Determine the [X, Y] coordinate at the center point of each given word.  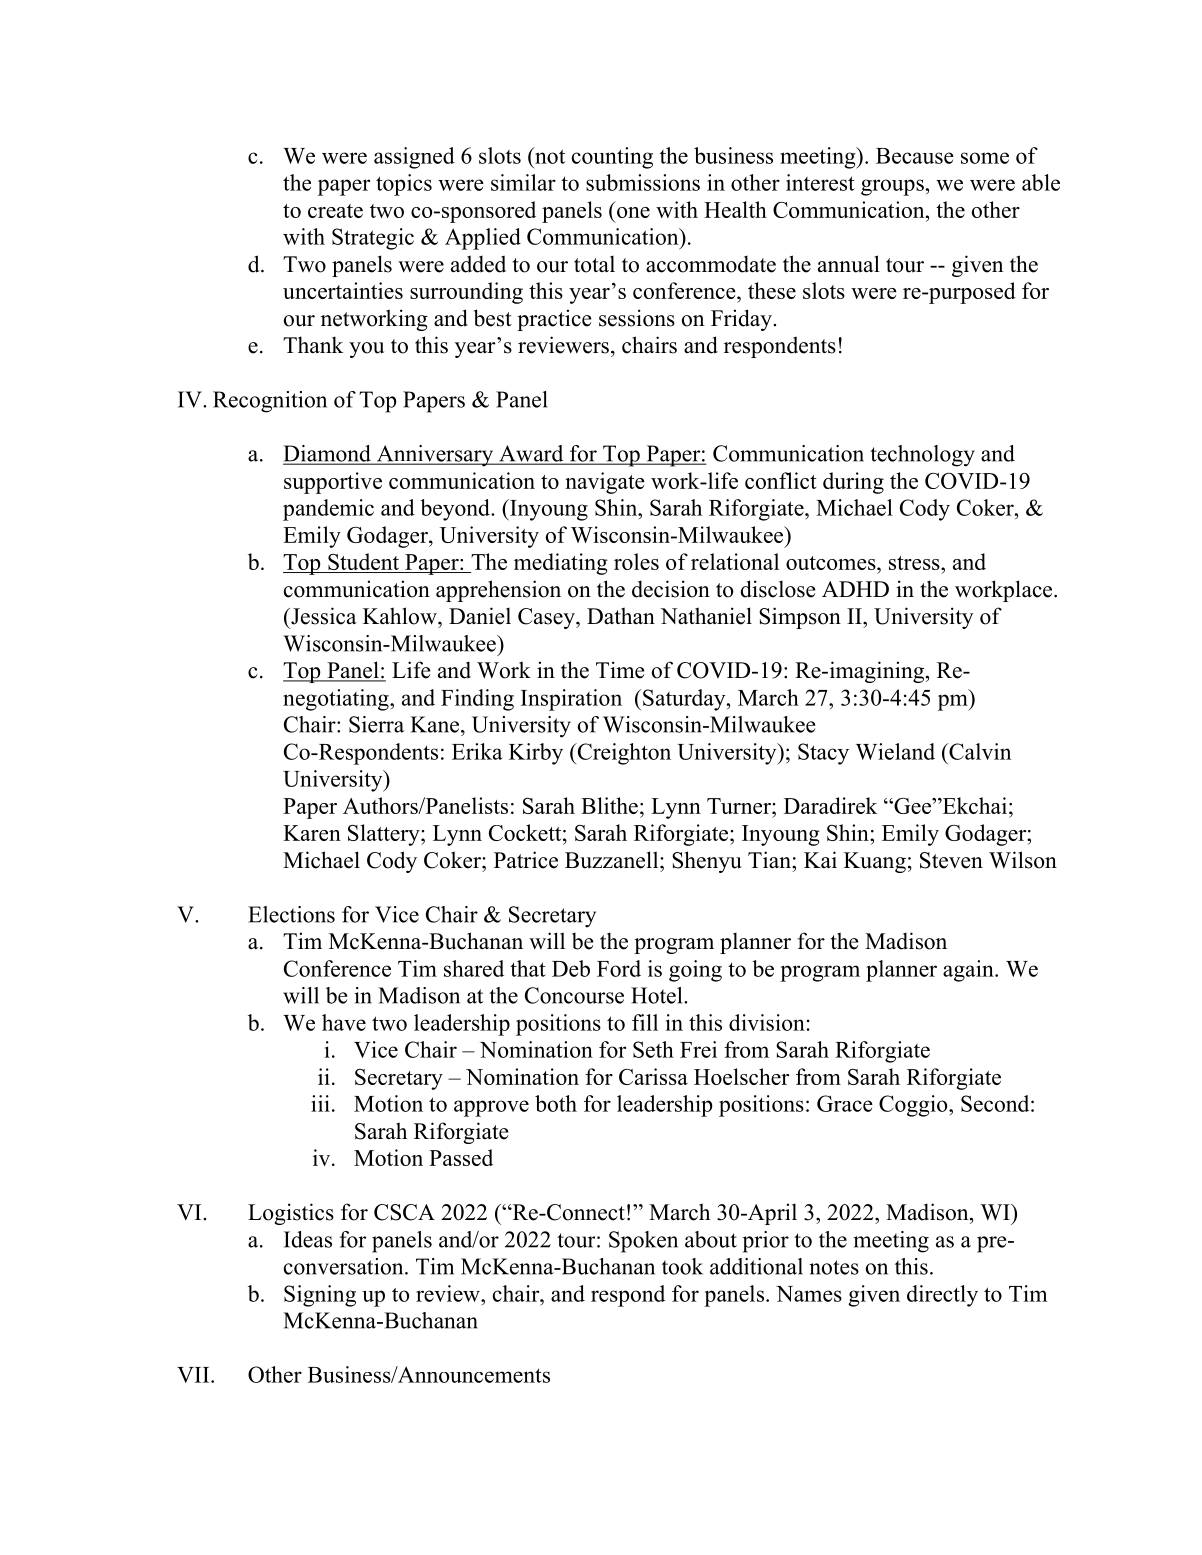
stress [915, 563]
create [335, 211]
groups [892, 187]
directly [942, 1296]
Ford [619, 968]
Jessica [323, 616]
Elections [291, 914]
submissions [643, 182]
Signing [320, 1296]
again [969, 971]
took [682, 1266]
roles [636, 561]
